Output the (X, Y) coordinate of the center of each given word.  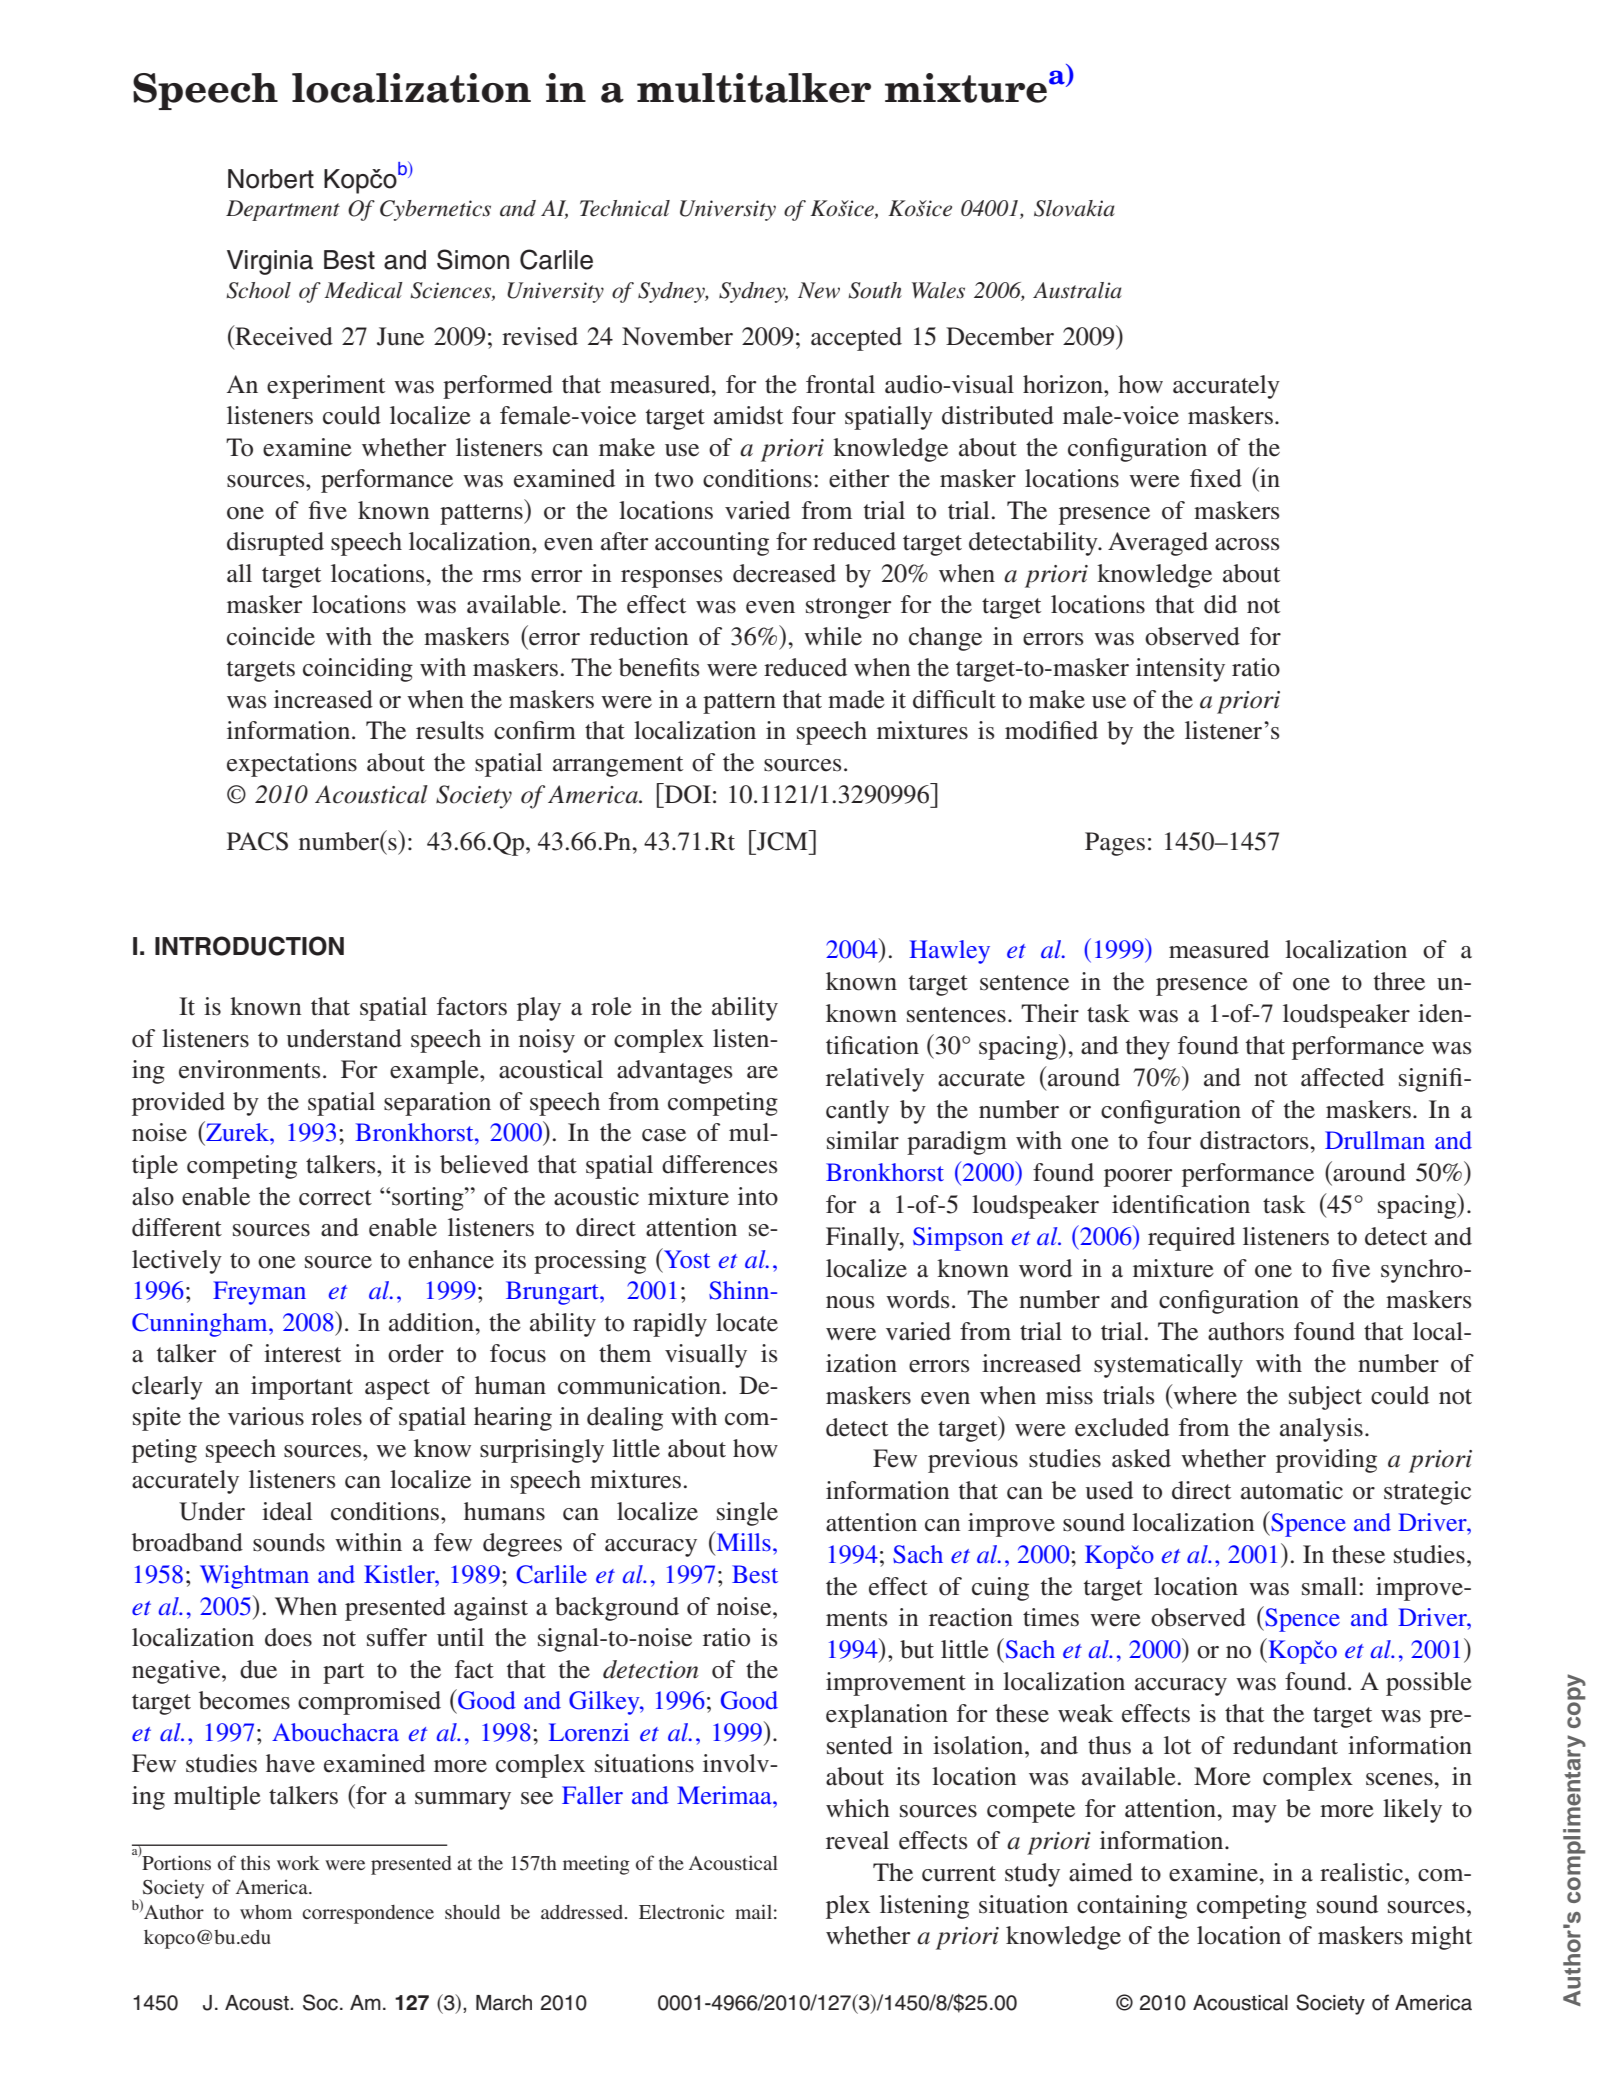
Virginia (270, 262)
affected (1342, 1077)
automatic (1292, 1490)
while (833, 636)
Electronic (681, 1911)
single (747, 1514)
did (1220, 604)
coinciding (358, 670)
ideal (287, 1511)
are (762, 1072)
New (819, 290)
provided (178, 1104)
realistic (1361, 1872)
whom (266, 1912)
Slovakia (1074, 208)
